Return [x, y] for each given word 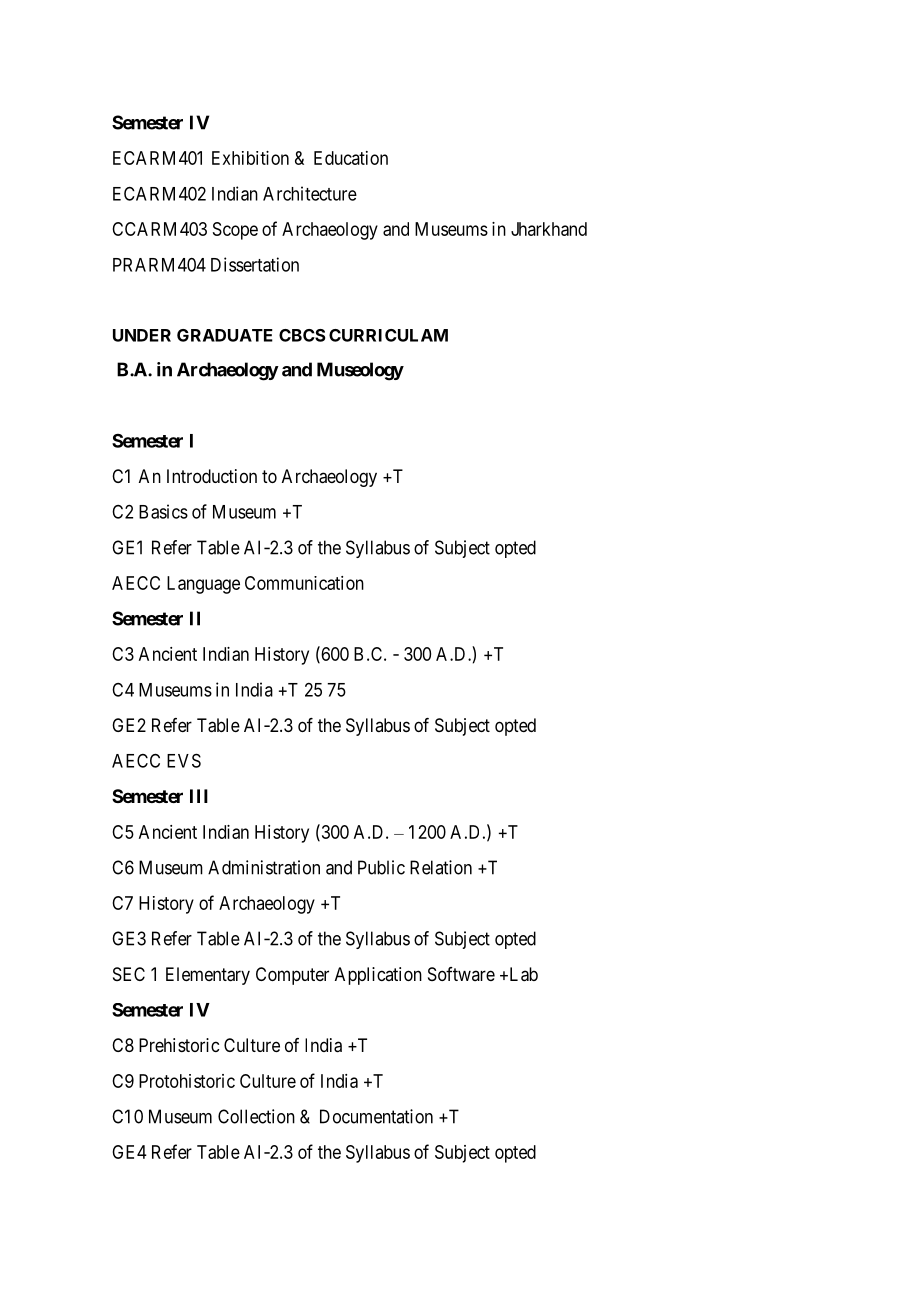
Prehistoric [179, 1045]
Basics [163, 511]
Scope [235, 231]
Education [351, 158]
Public [381, 867]
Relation [441, 867]
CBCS [302, 335]
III [199, 796]
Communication [304, 583]
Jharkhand [549, 229]
